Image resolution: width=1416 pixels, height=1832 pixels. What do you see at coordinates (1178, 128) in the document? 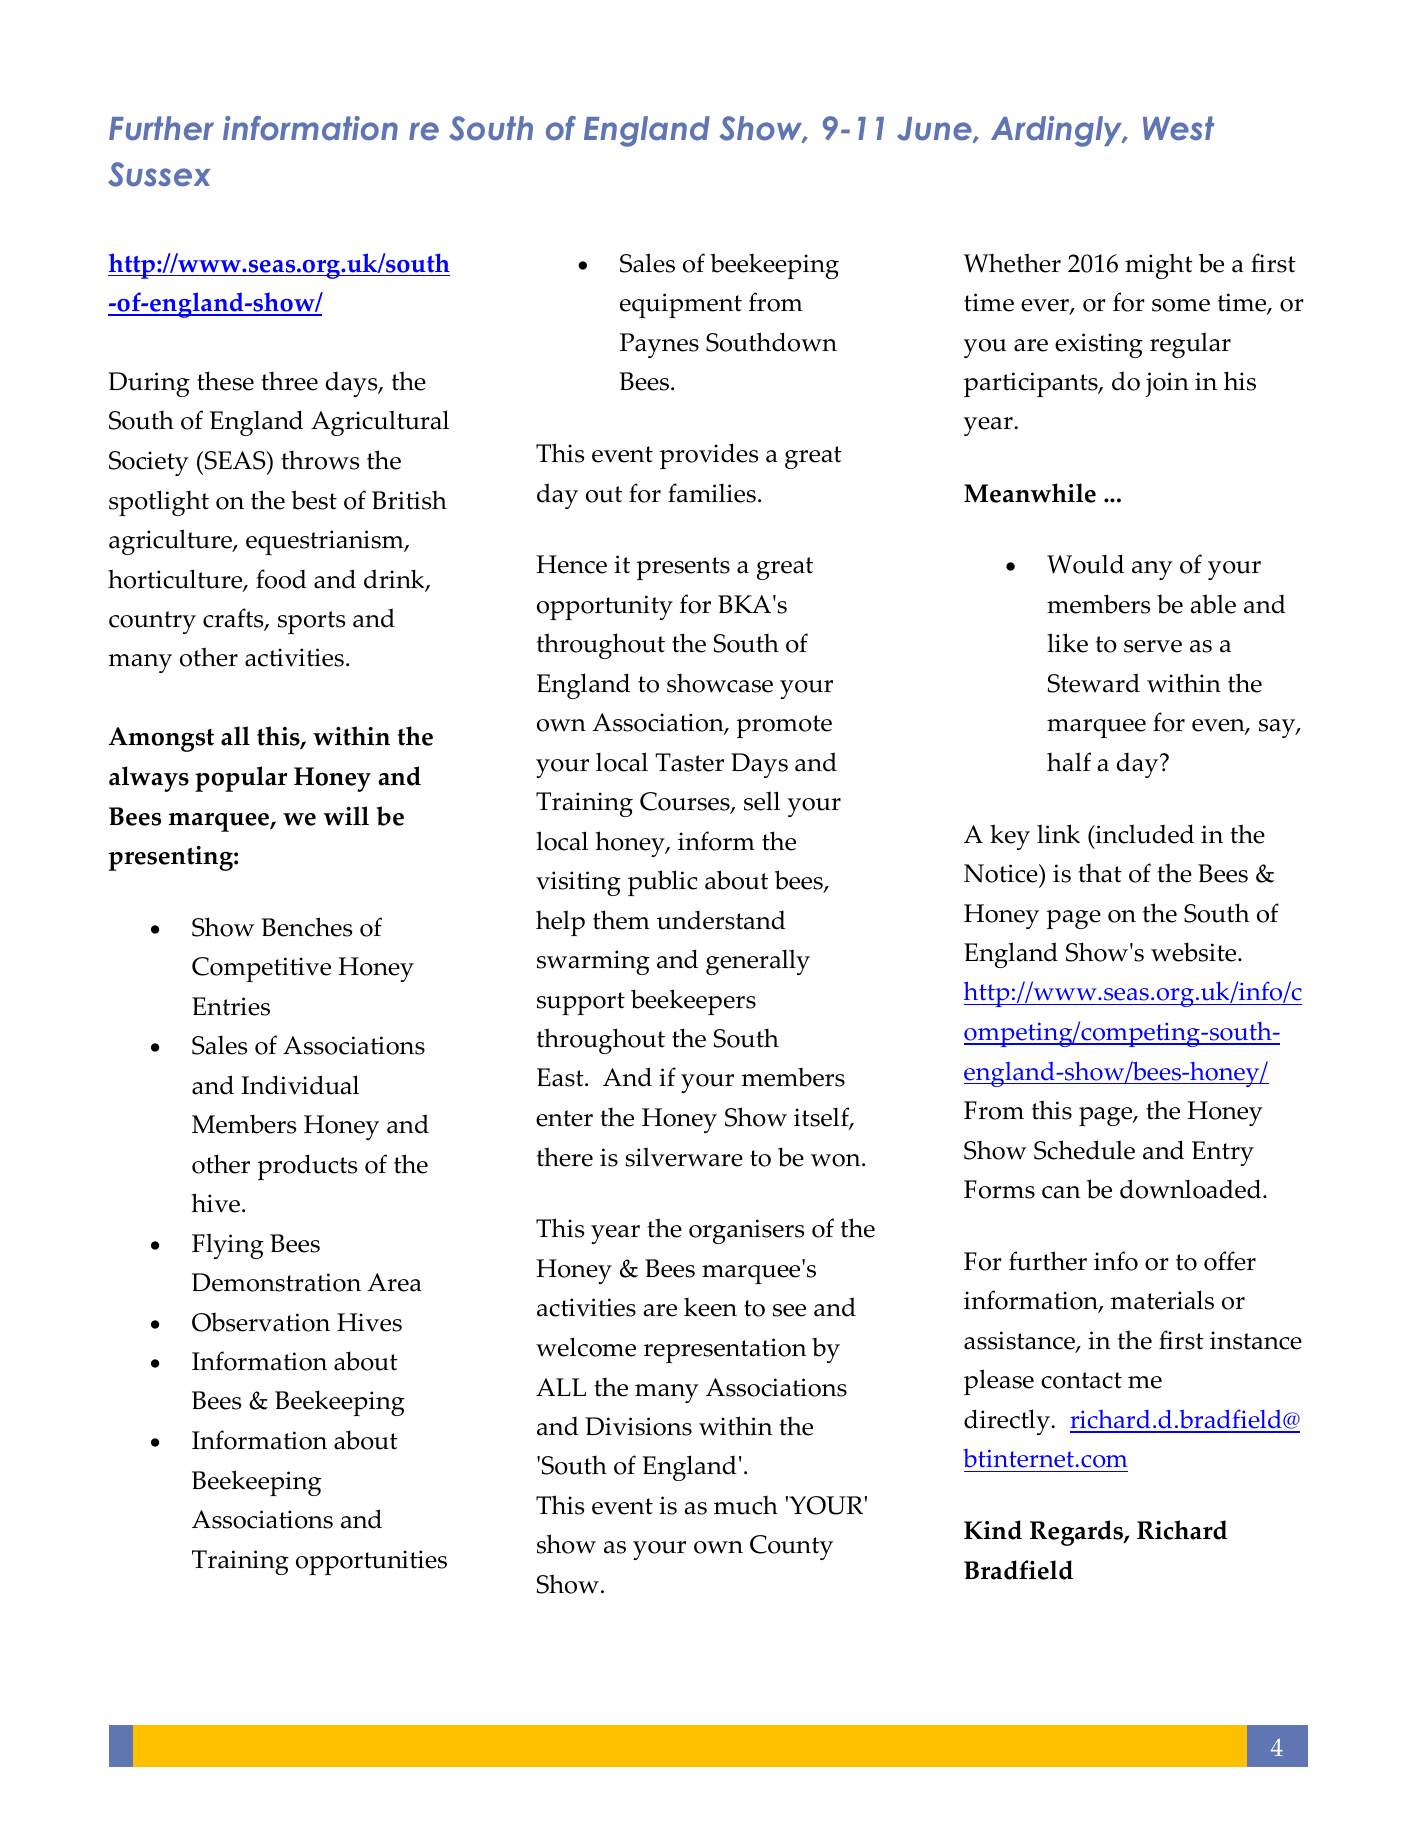
I see `West` at bounding box center [1178, 128].
